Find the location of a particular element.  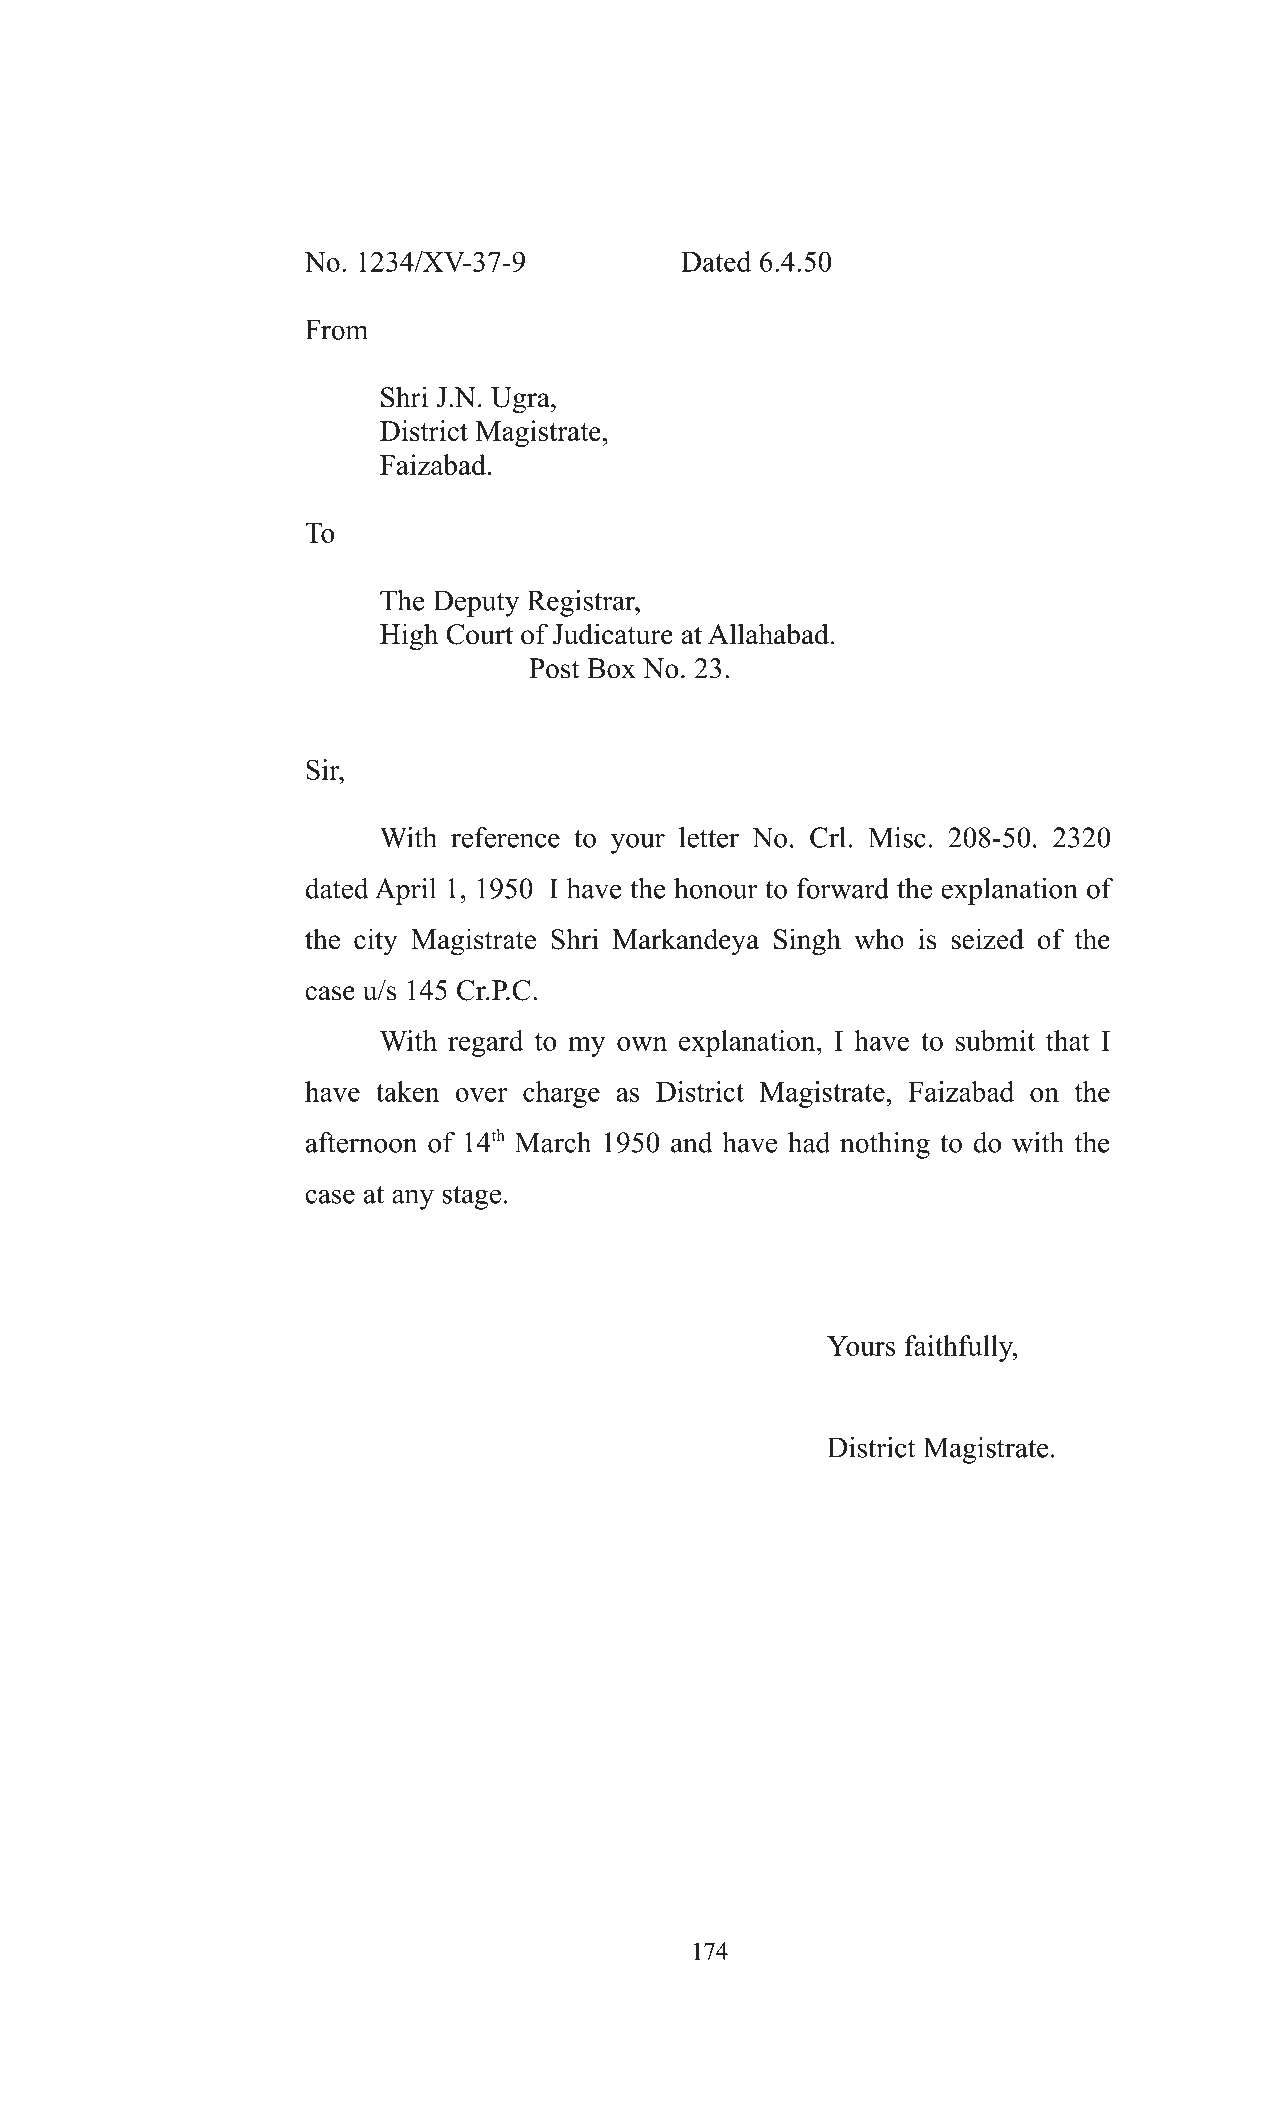

any is located at coordinates (413, 1199).
